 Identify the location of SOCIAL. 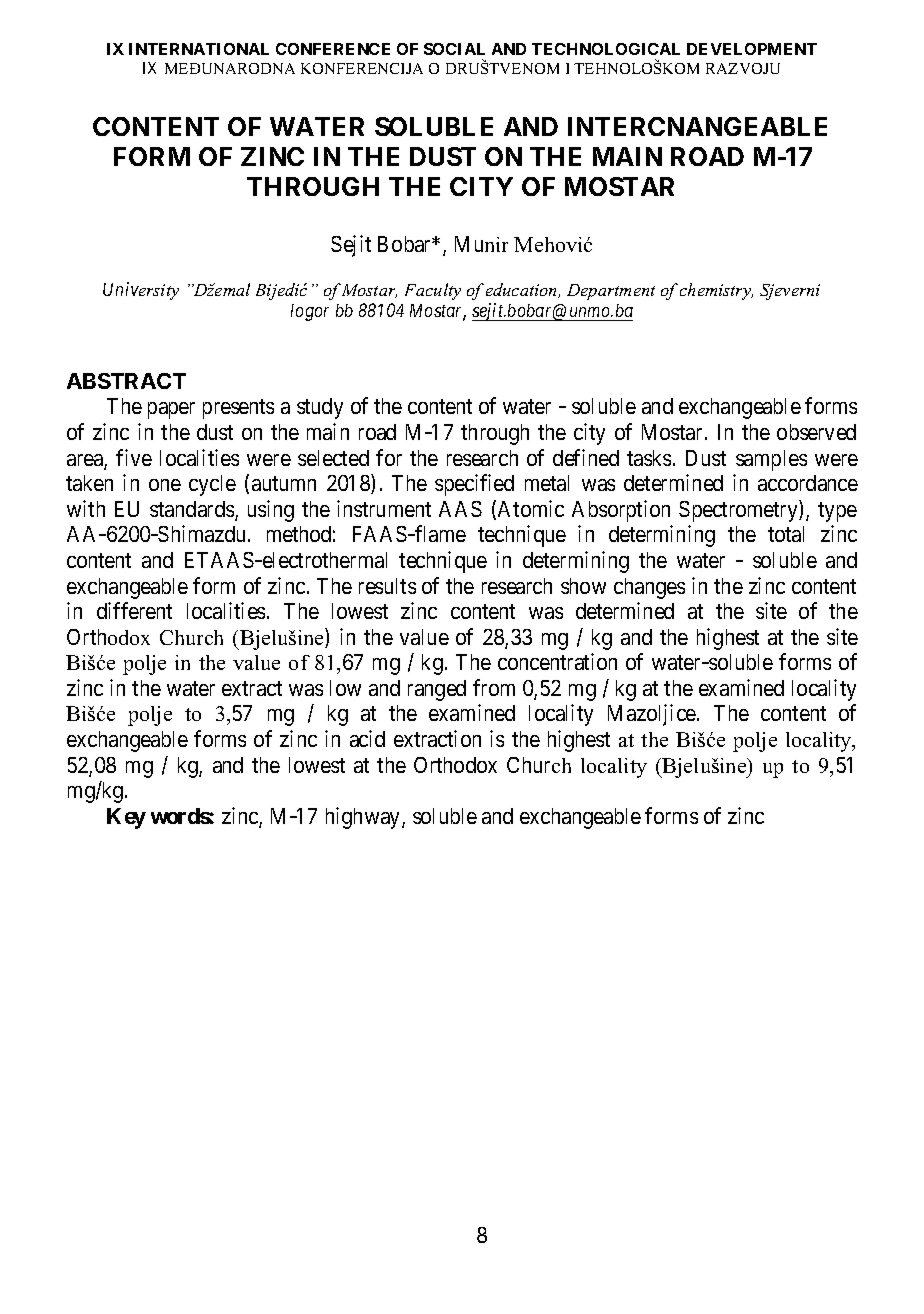
(454, 49).
